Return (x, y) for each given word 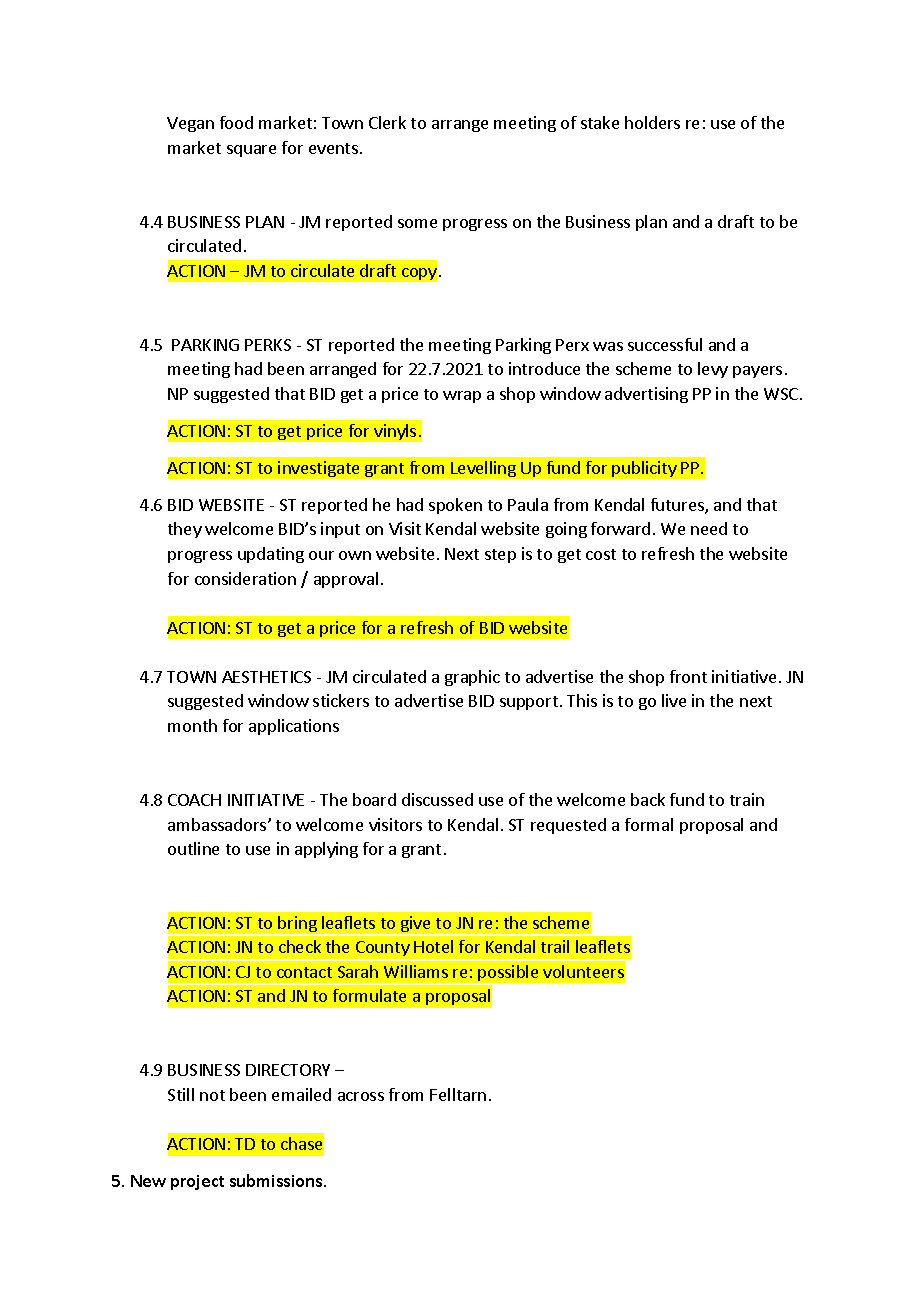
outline (193, 848)
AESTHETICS (266, 677)
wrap (462, 397)
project (197, 1182)
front (688, 676)
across (361, 1096)
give (416, 925)
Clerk (387, 122)
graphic (472, 678)
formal (649, 824)
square (251, 151)
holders (652, 122)
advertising (646, 395)
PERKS (268, 345)
